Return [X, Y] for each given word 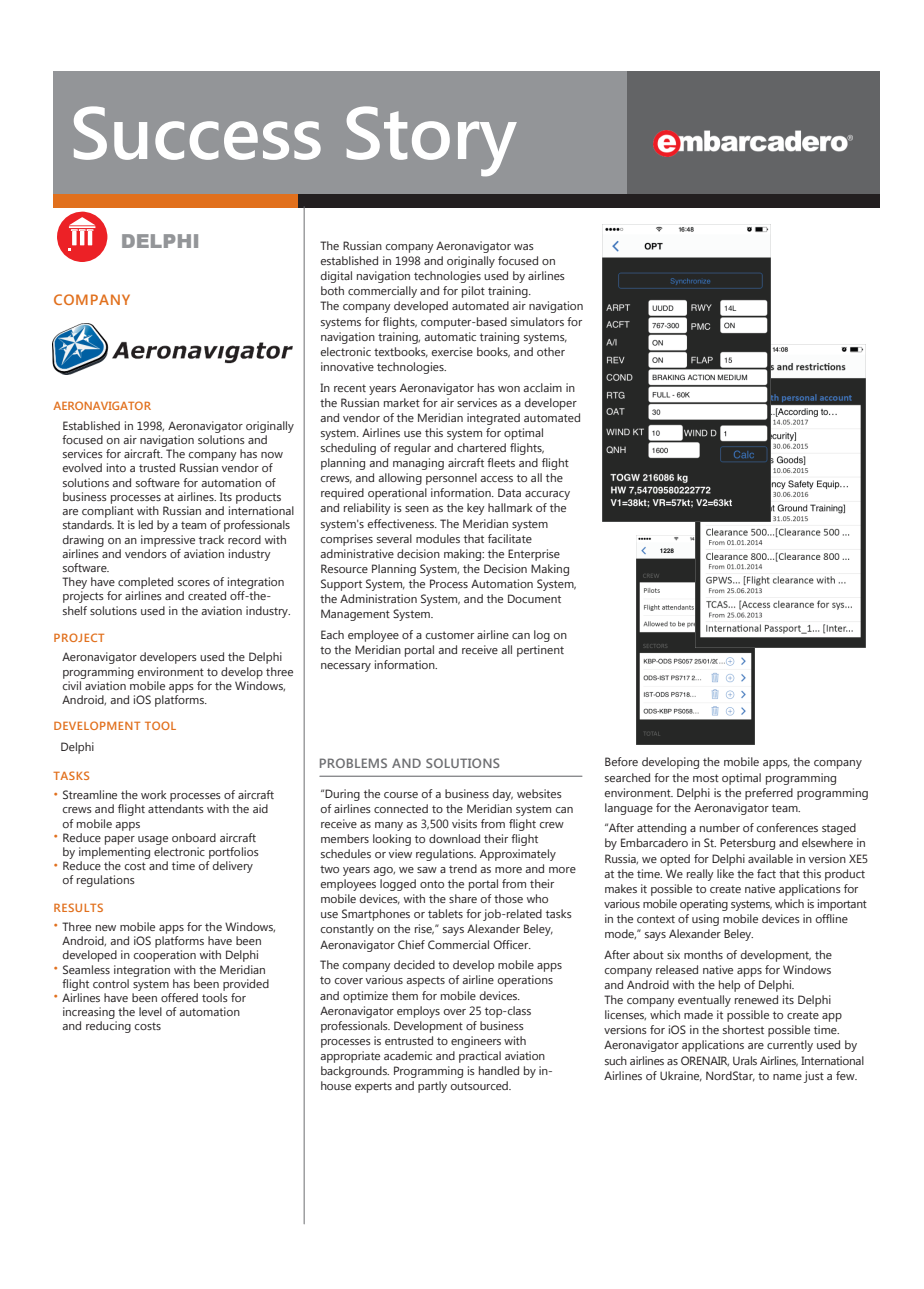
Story [432, 141]
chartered [481, 447]
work [154, 794]
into [116, 467]
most [706, 778]
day [503, 795]
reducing [108, 1027]
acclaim [542, 387]
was [524, 247]
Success [197, 133]
